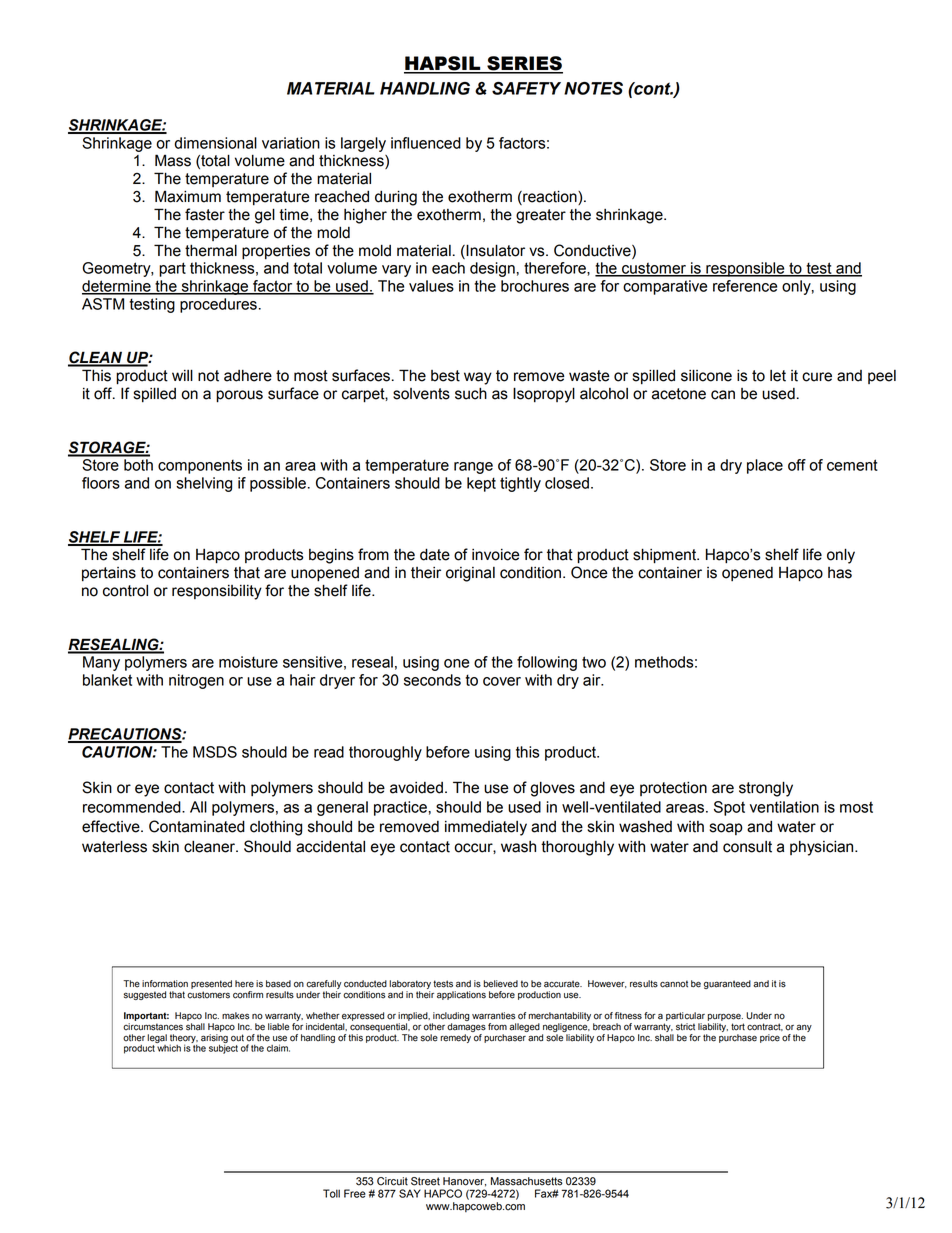 The height and width of the screenshot is (1233, 952). I want to click on NOTES, so click(593, 88).
